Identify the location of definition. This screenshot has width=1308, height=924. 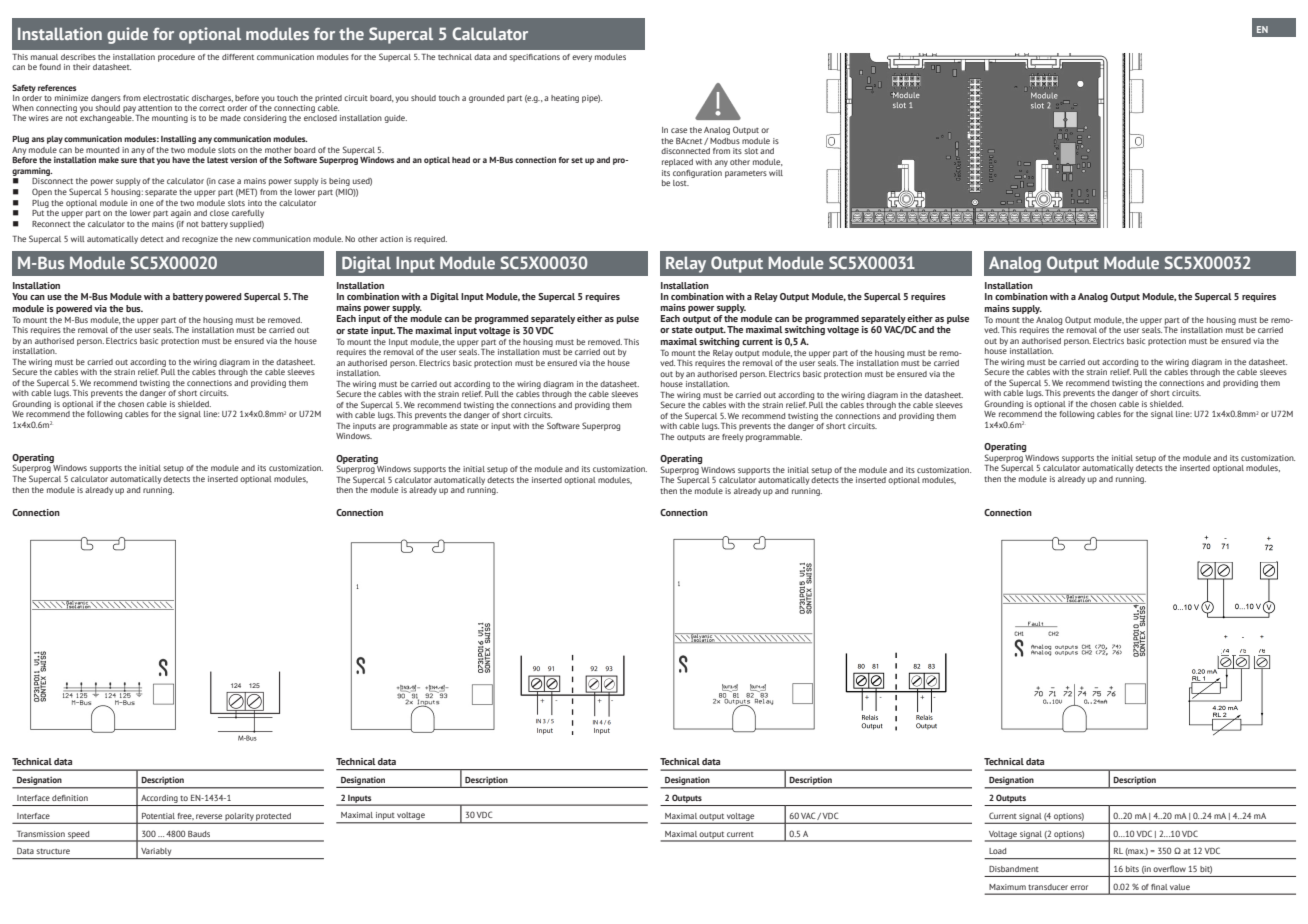
(70, 798).
